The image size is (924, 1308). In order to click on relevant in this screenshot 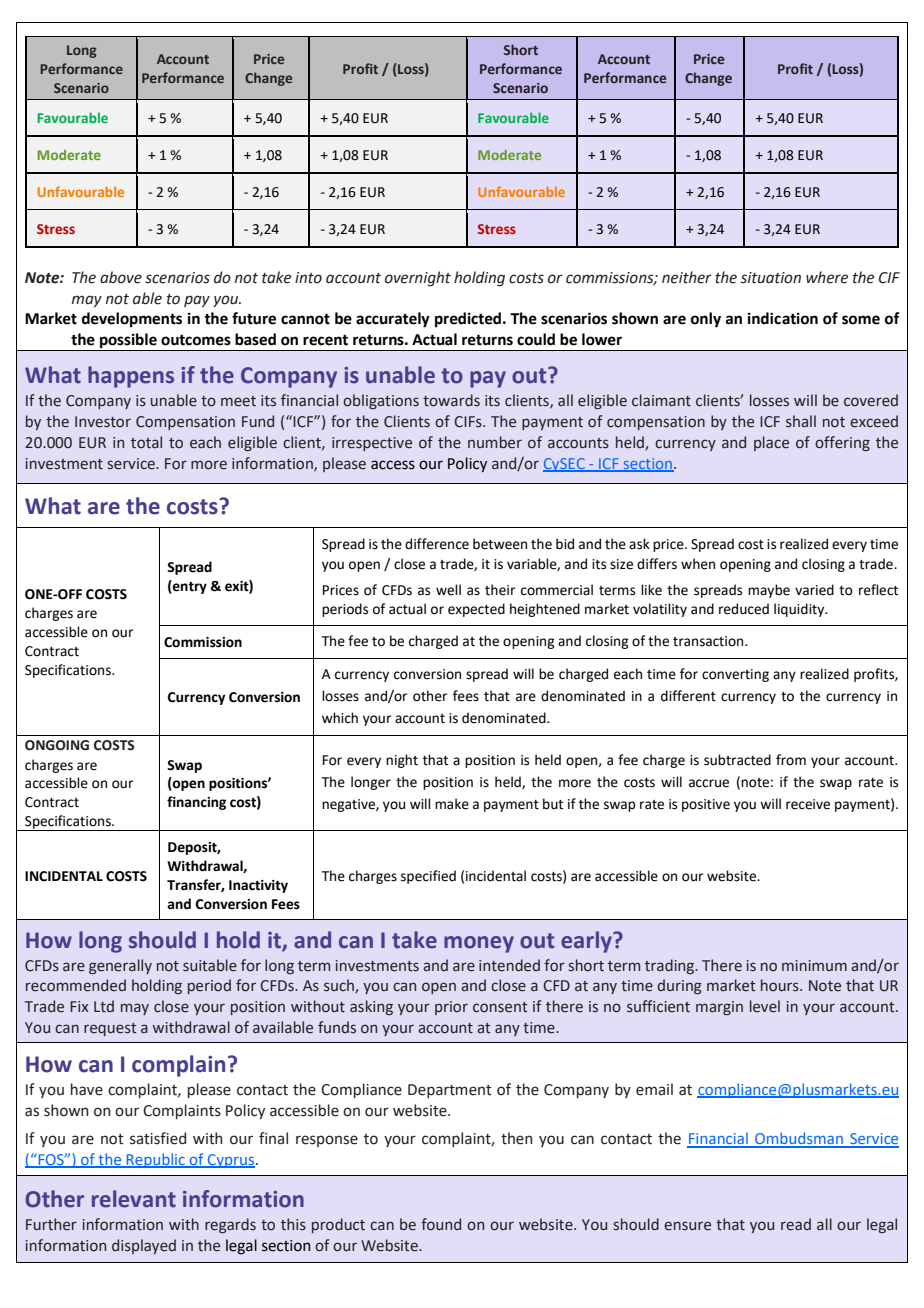, I will do `click(134, 1199)`.
